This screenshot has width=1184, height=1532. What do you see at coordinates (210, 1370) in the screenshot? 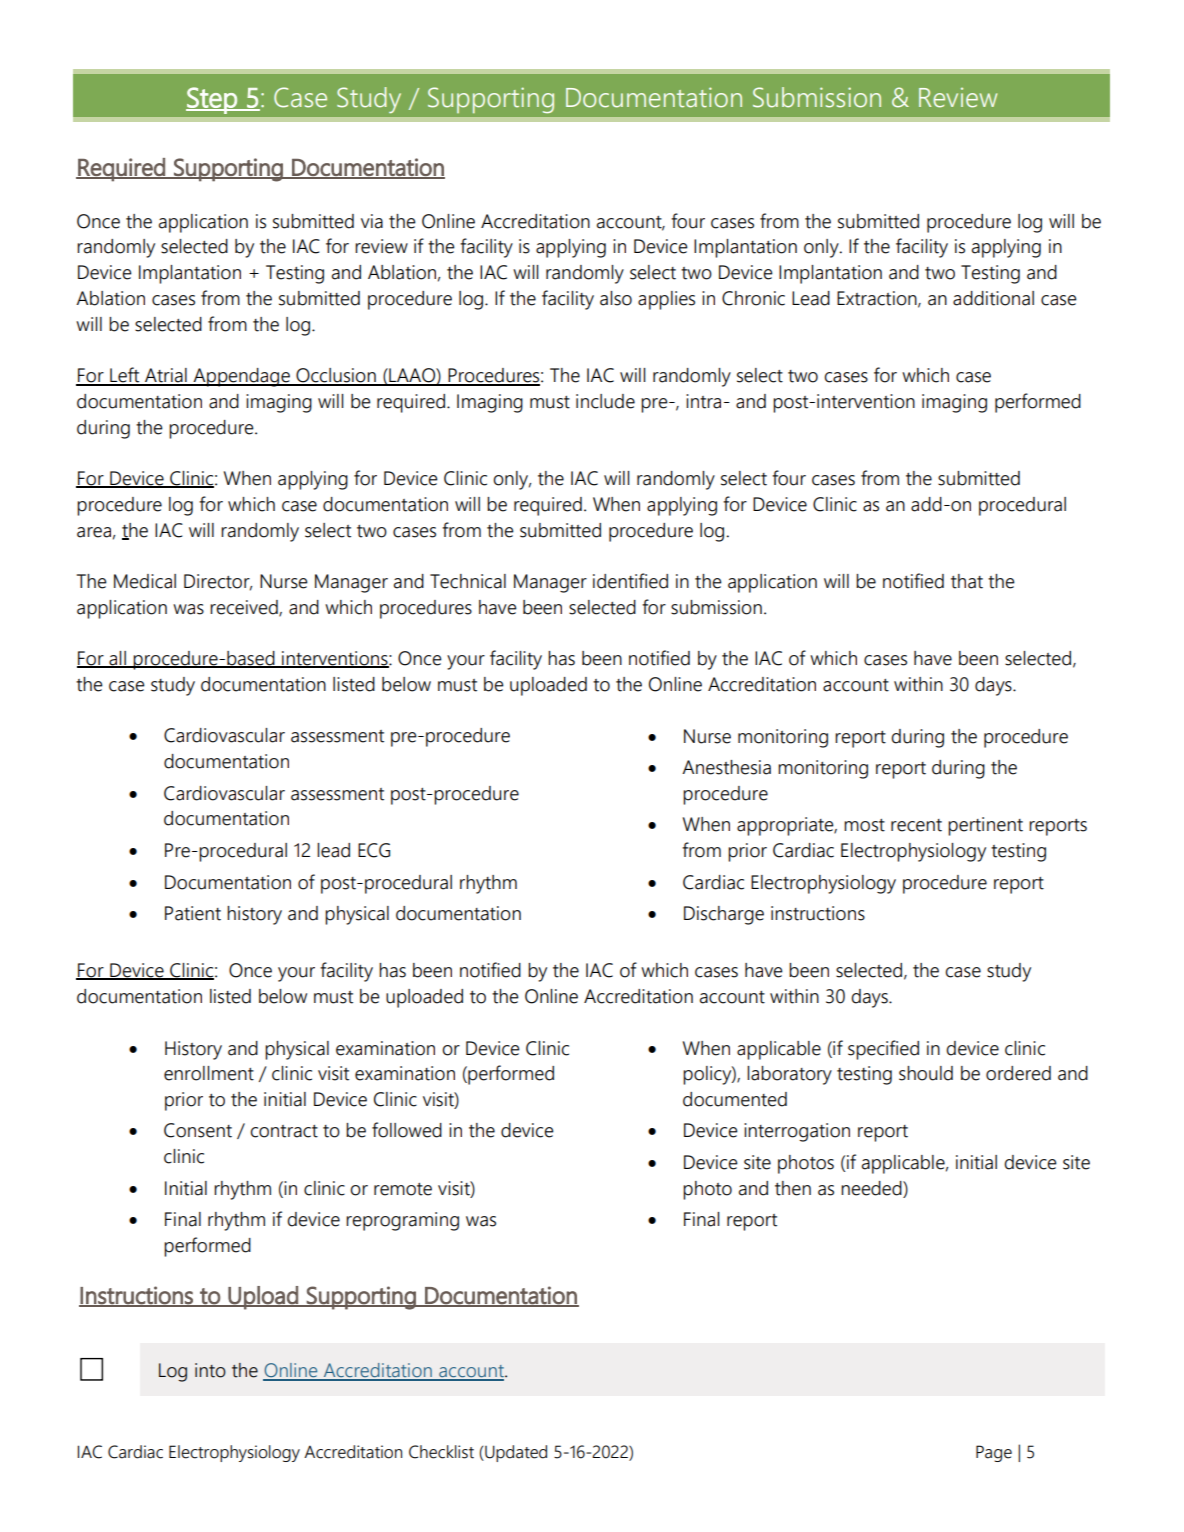
I see `into` at bounding box center [210, 1370].
